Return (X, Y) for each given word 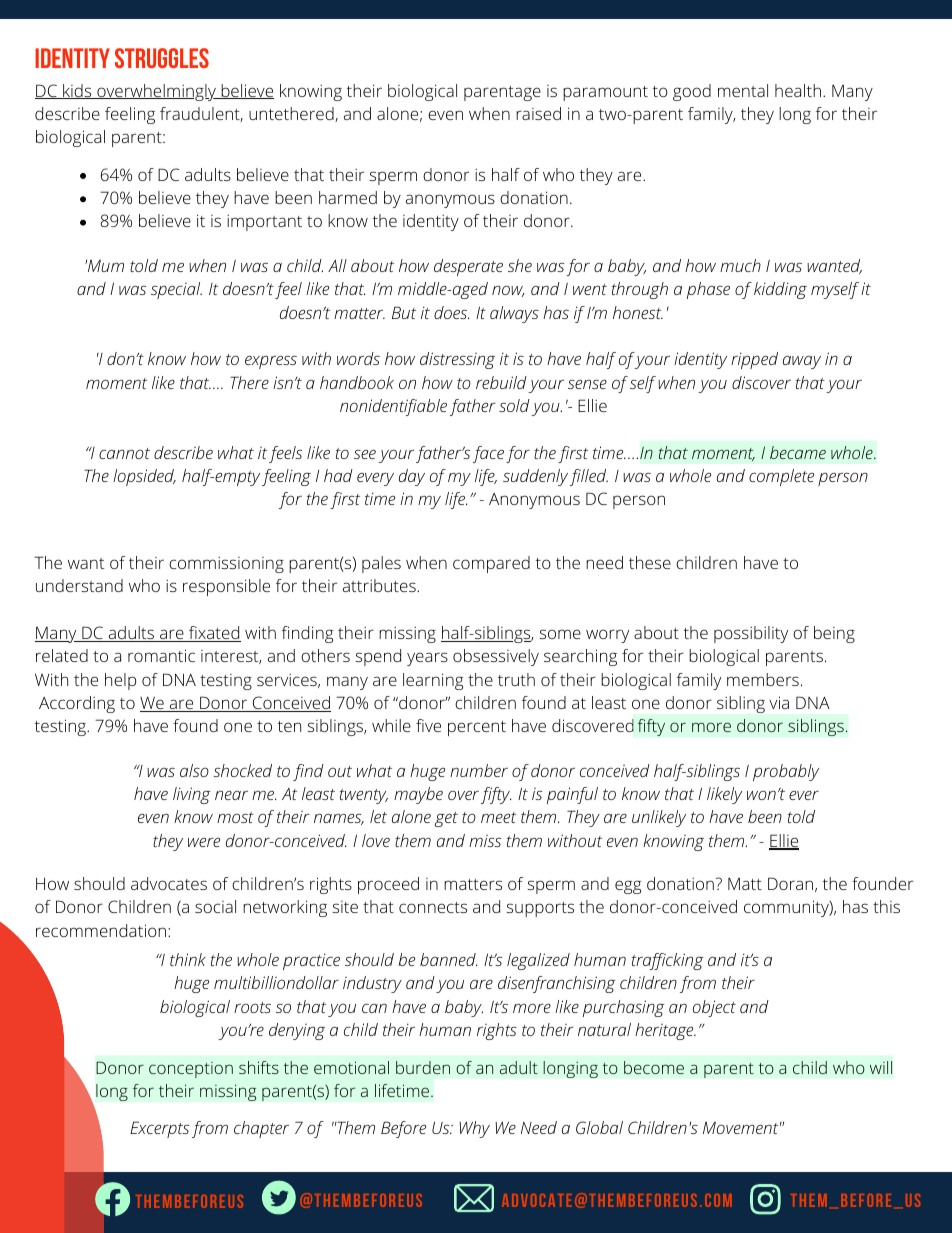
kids (77, 91)
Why (474, 1129)
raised (538, 113)
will (881, 1067)
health (798, 90)
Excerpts (159, 1129)
